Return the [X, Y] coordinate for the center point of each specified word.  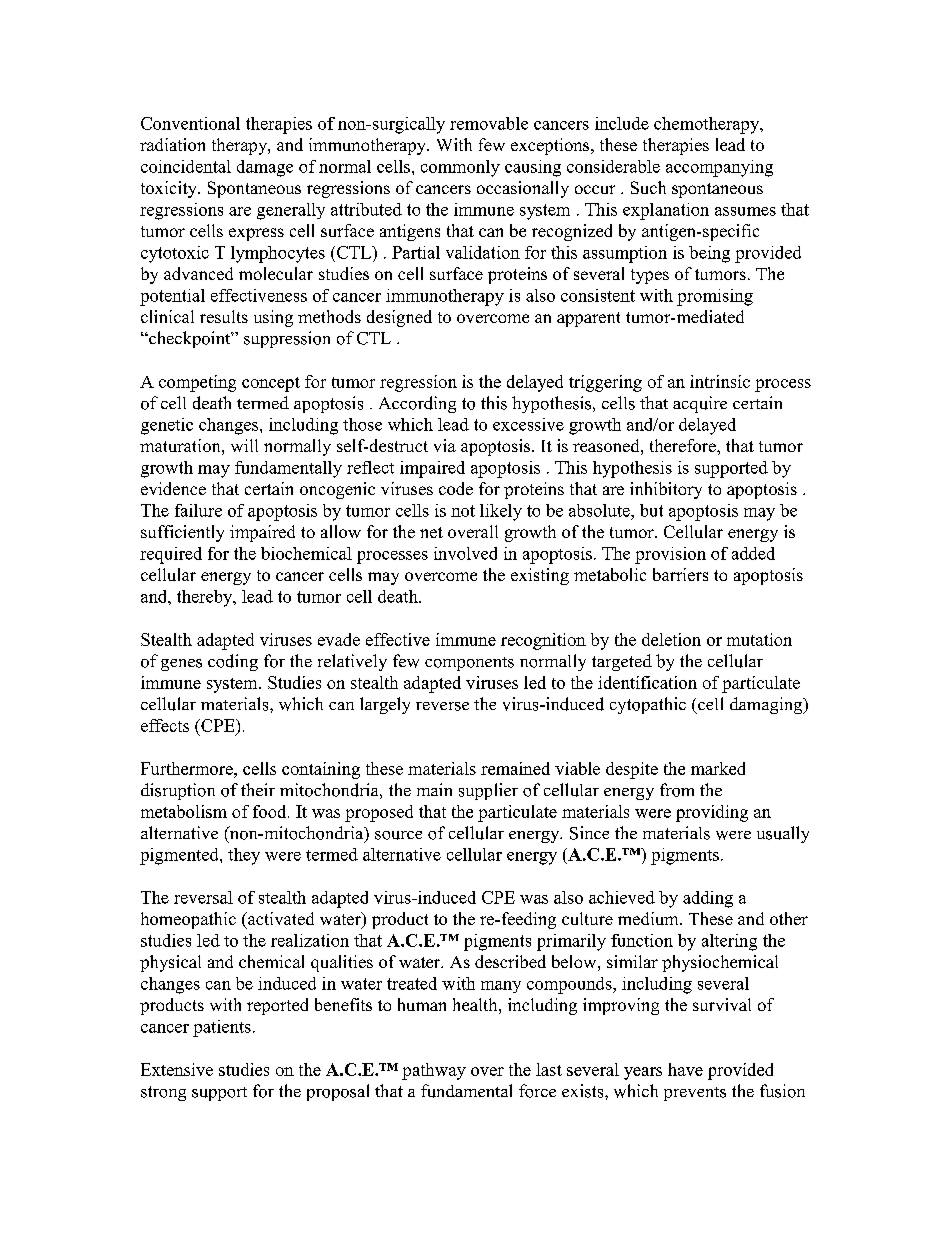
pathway [434, 1071]
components [469, 664]
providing [712, 813]
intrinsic [720, 381]
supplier [488, 791]
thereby [206, 598]
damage [265, 168]
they [244, 856]
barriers [680, 574]
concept [271, 384]
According [417, 404]
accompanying [719, 168]
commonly [460, 168]
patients [222, 1028]
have [685, 1069]
